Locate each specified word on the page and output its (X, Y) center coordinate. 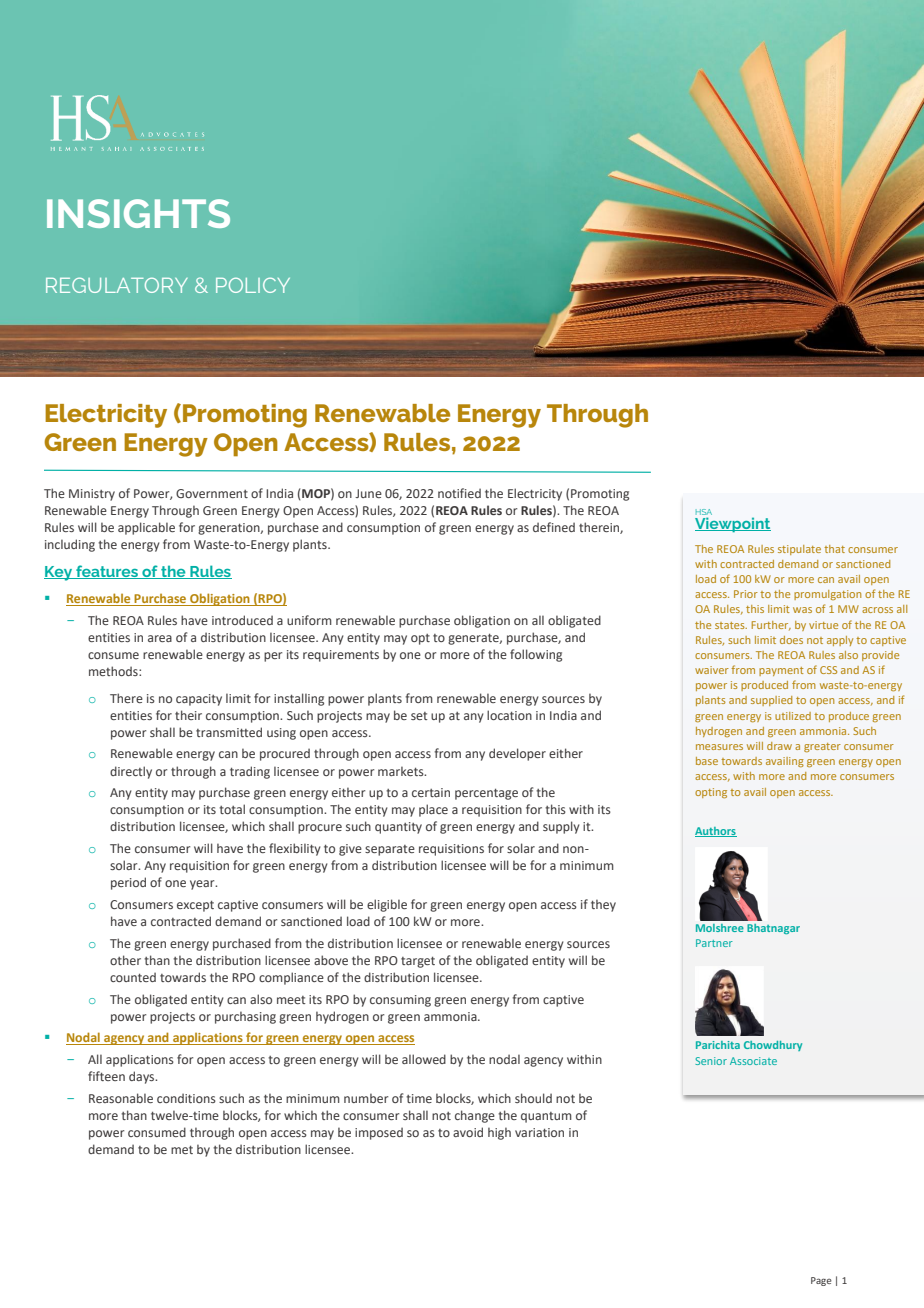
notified (459, 493)
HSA (704, 513)
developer (517, 754)
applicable (146, 528)
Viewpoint (733, 524)
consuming (400, 1001)
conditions (186, 1098)
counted (133, 977)
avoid (468, 1132)
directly (131, 772)
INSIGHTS (138, 213)
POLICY (253, 285)
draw (779, 746)
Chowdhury (773, 1046)
